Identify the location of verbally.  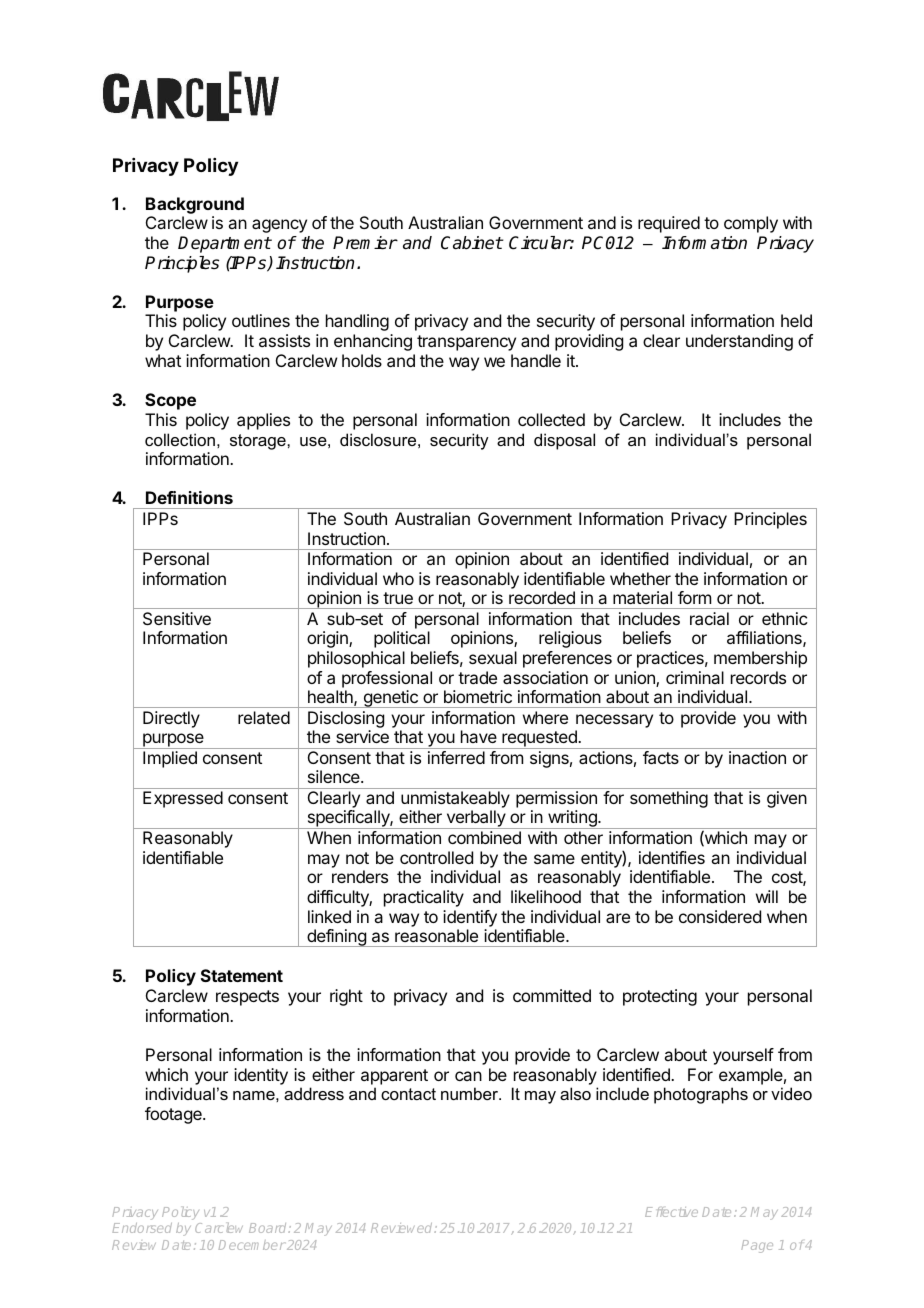
(475, 819).
